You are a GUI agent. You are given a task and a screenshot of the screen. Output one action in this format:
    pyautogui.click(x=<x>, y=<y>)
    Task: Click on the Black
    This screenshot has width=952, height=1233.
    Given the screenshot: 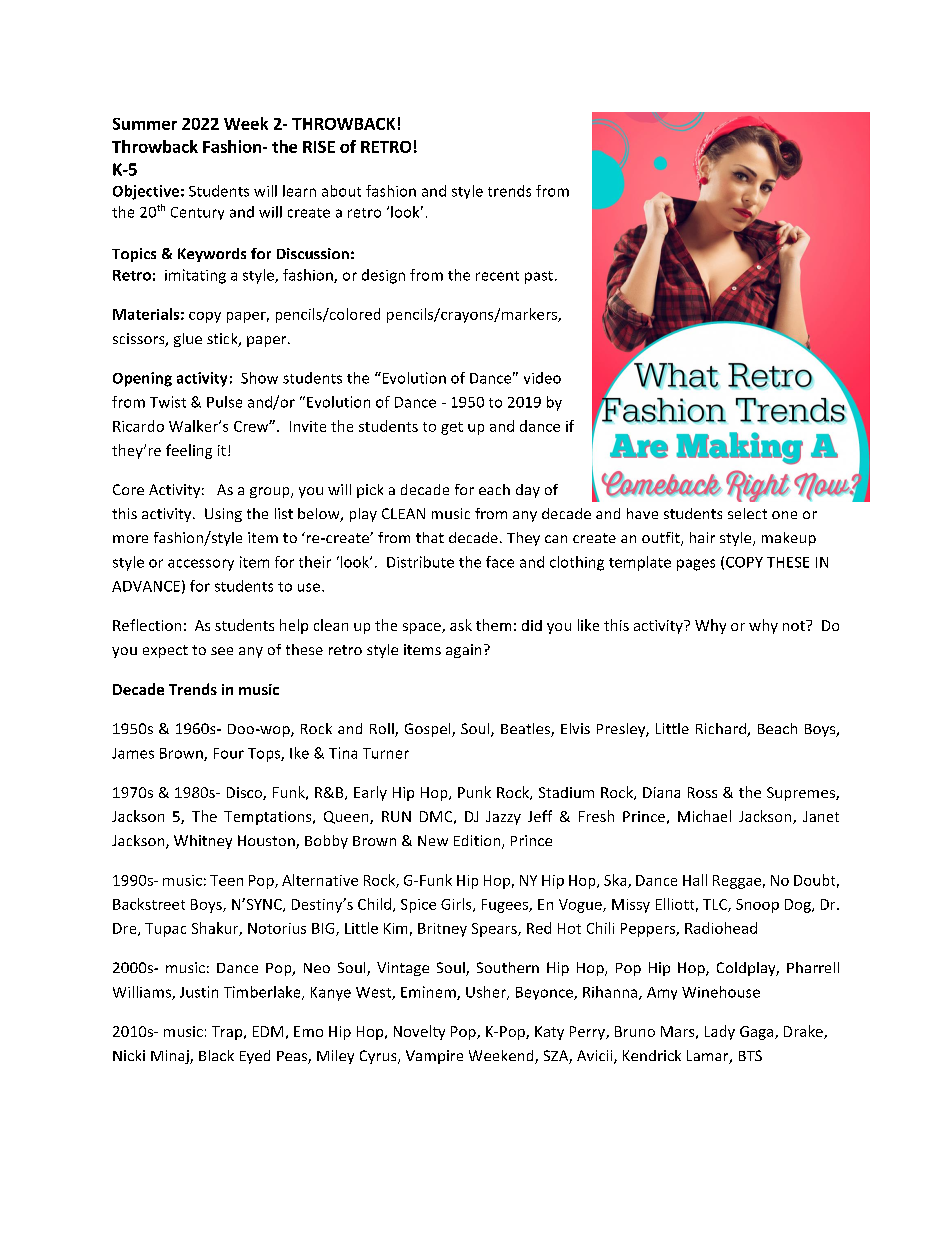 What is the action you would take?
    pyautogui.click(x=216, y=1055)
